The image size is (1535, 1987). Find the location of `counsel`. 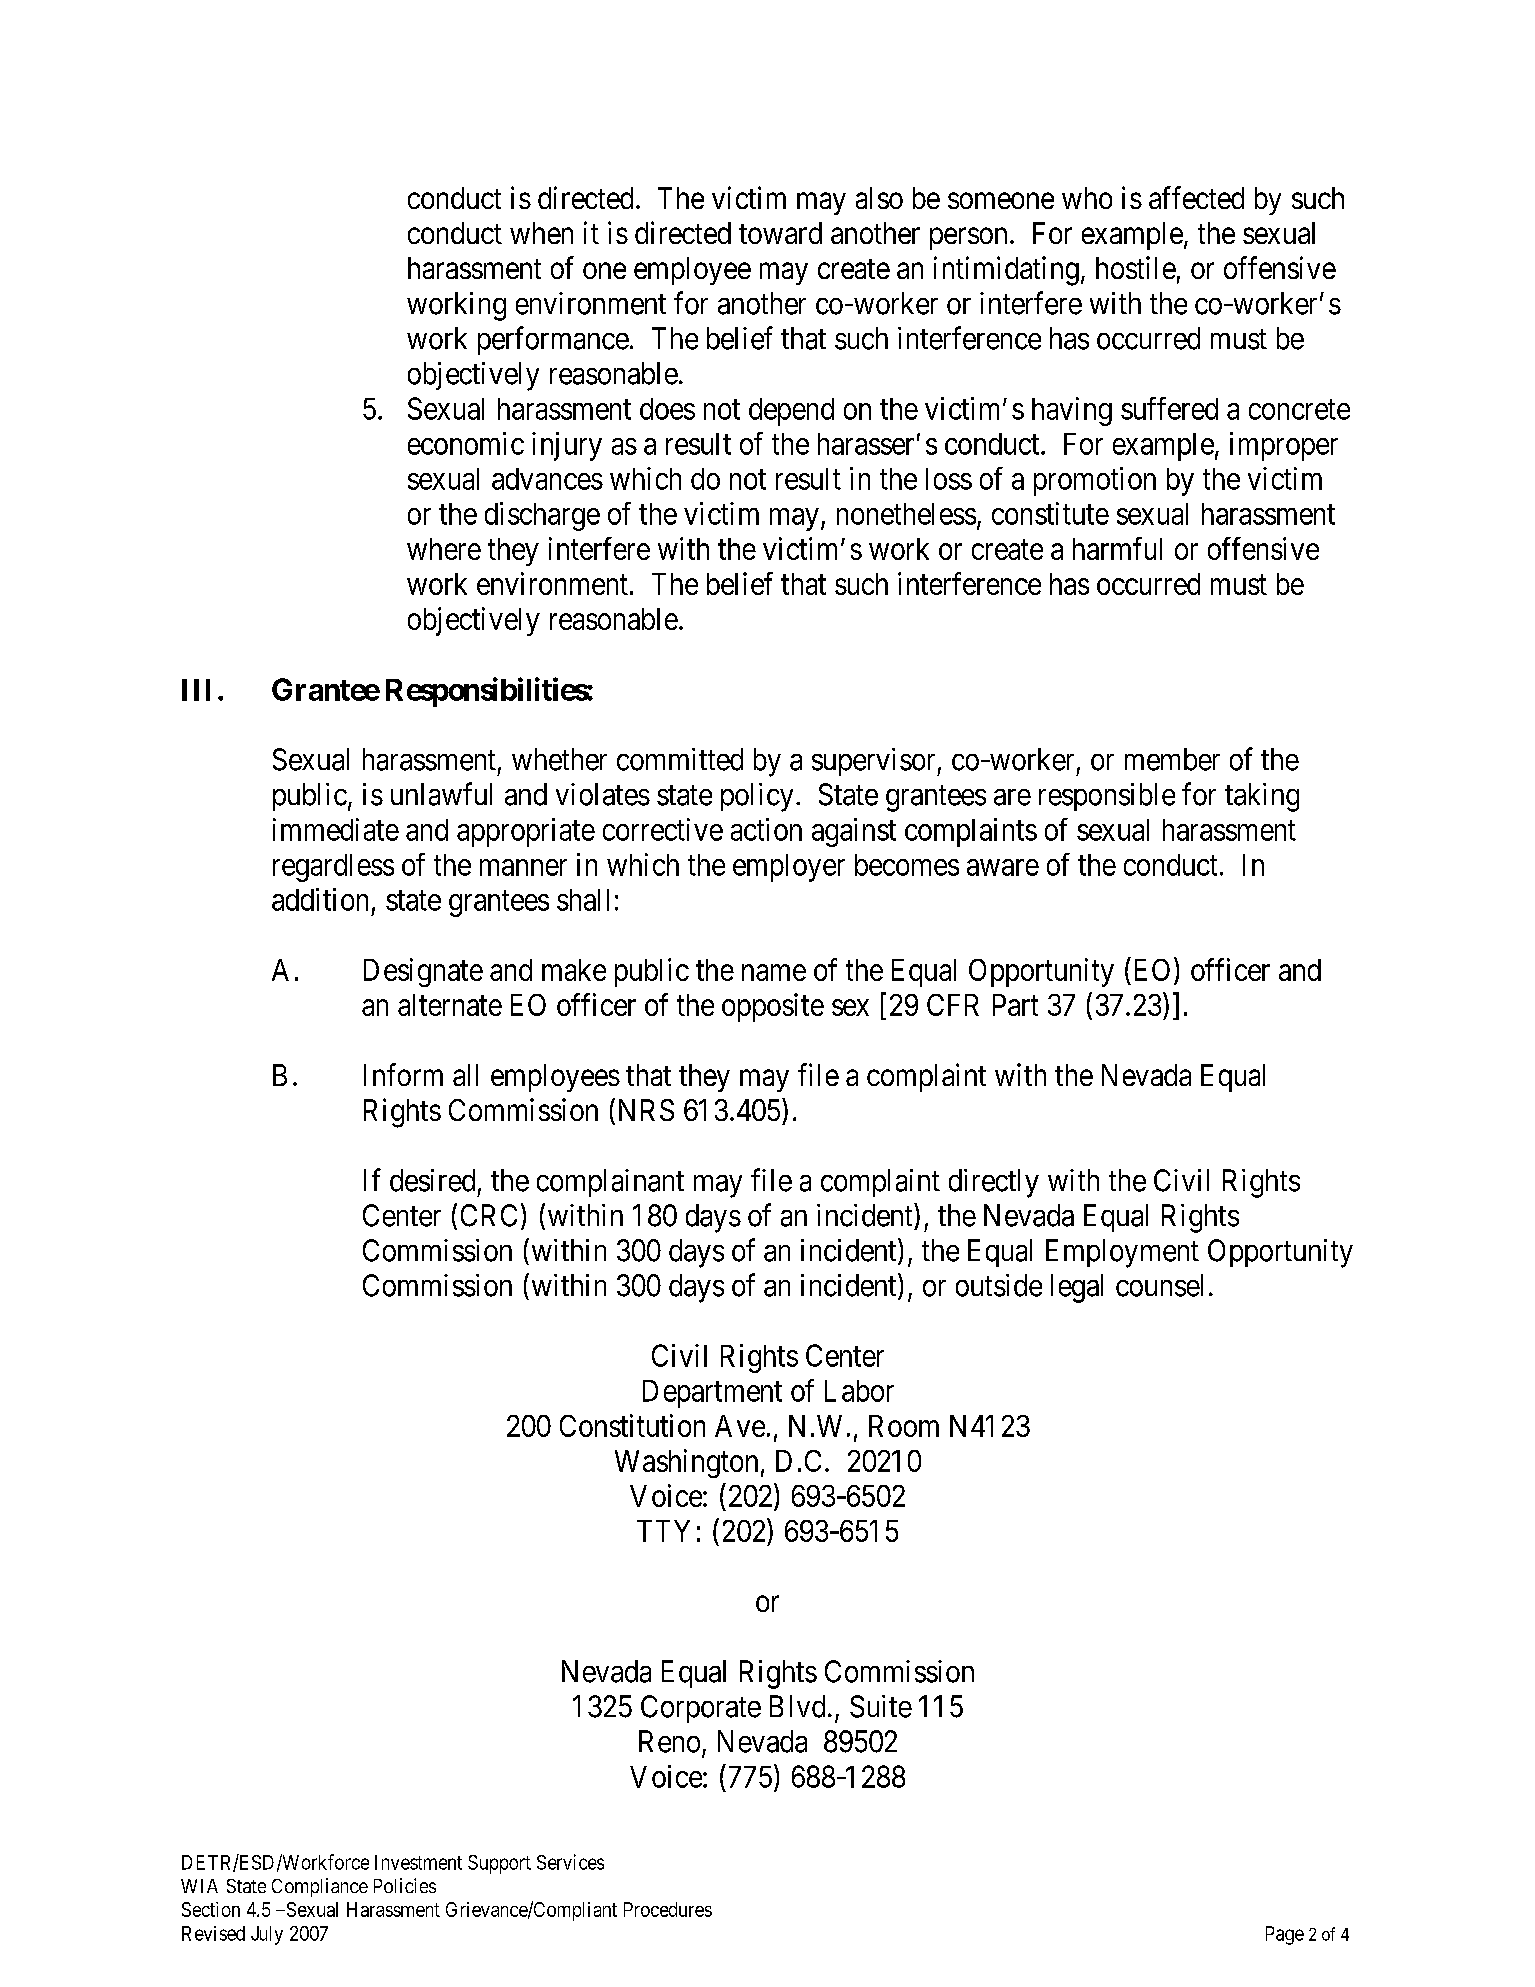

counsel is located at coordinates (1159, 1285).
